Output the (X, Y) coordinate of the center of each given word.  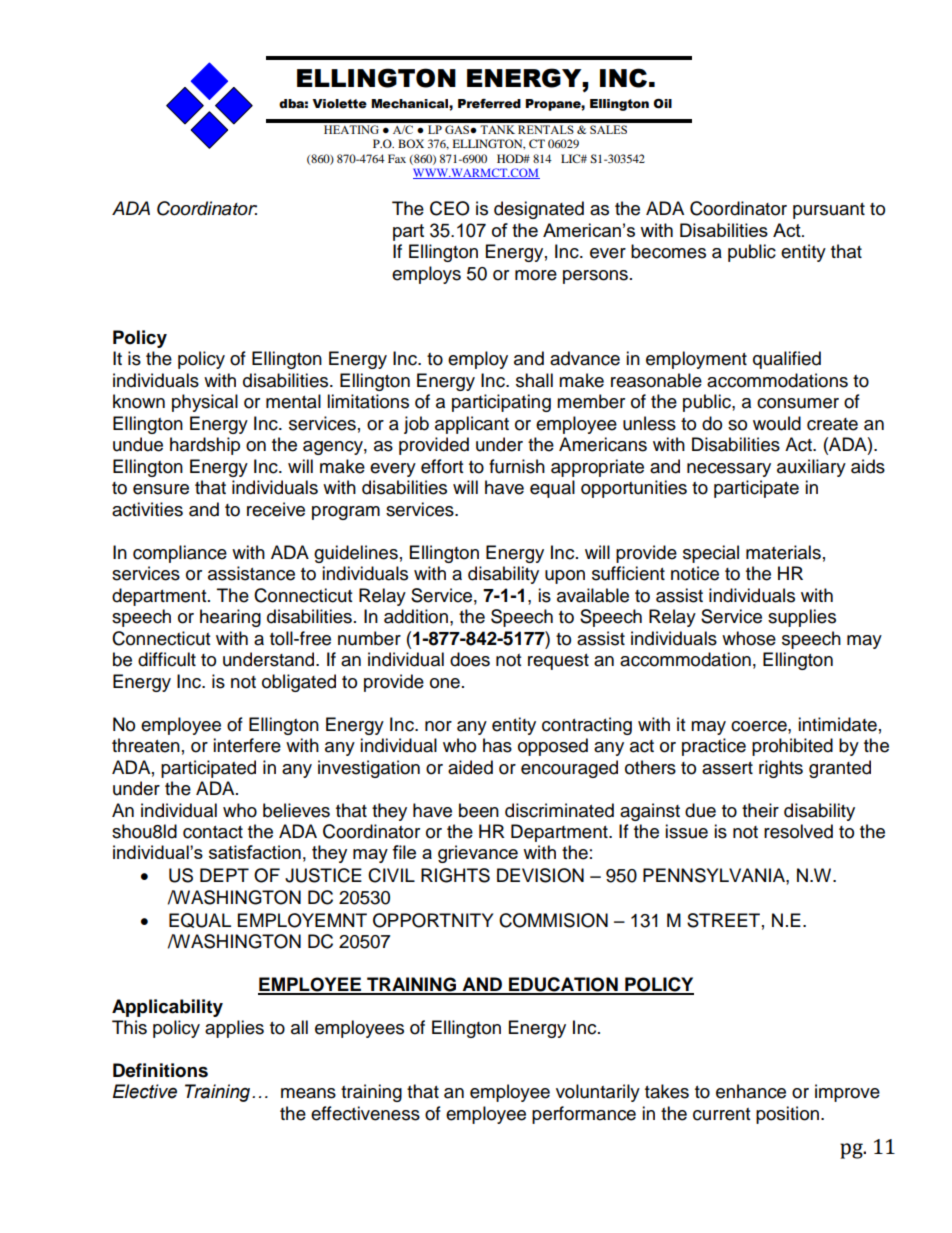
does (470, 659)
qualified (787, 360)
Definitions (160, 1070)
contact (213, 832)
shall (534, 380)
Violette (339, 104)
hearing (230, 618)
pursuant (829, 211)
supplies (802, 618)
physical (205, 403)
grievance (478, 854)
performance (584, 1115)
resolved (798, 831)
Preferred (489, 103)
